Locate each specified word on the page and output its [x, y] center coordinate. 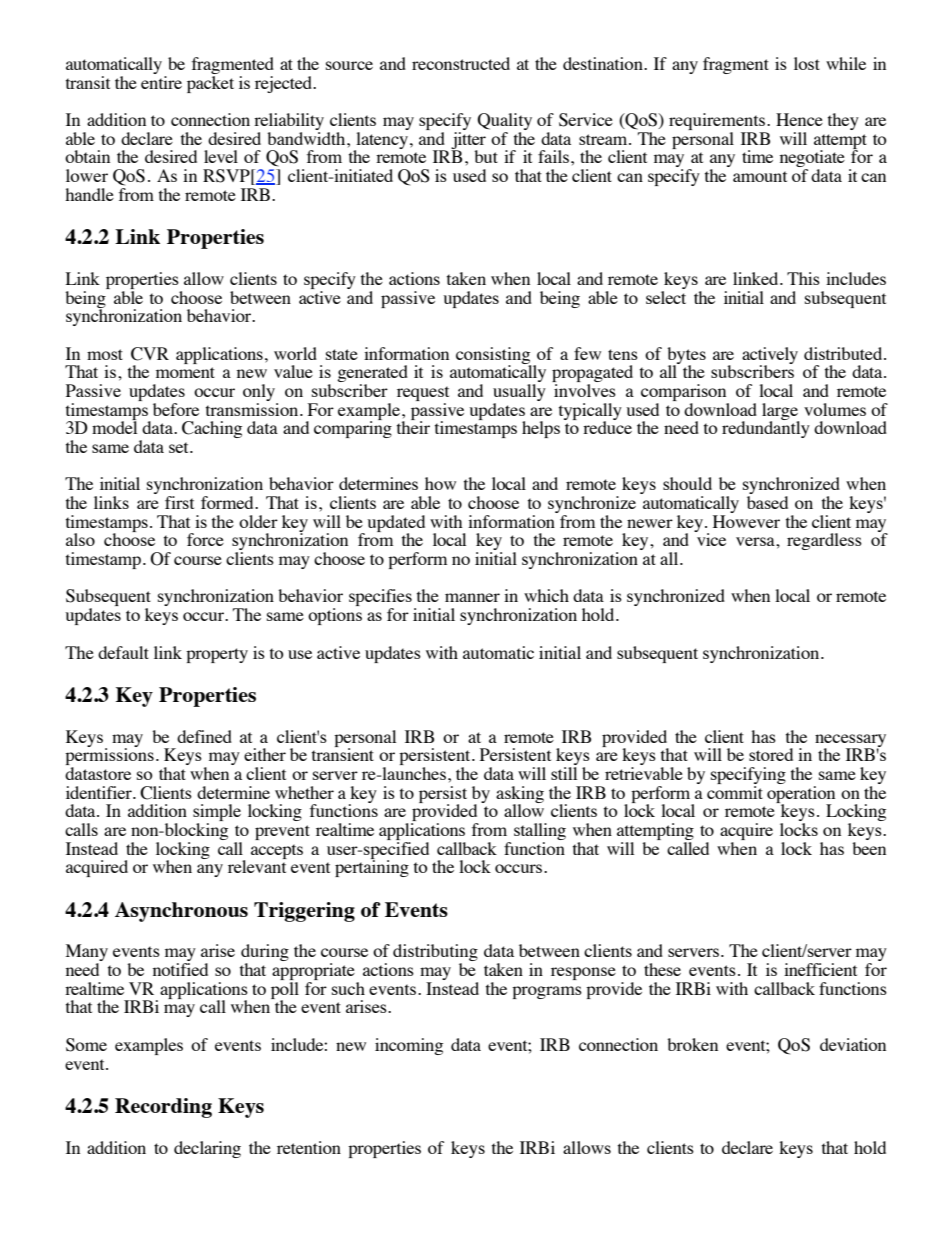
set [180, 447]
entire [161, 82]
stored [771, 754]
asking [520, 795]
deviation [853, 1044]
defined [204, 736]
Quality [504, 123]
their [413, 426]
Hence [799, 119]
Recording [163, 1108]
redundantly [766, 428]
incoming [409, 1046]
